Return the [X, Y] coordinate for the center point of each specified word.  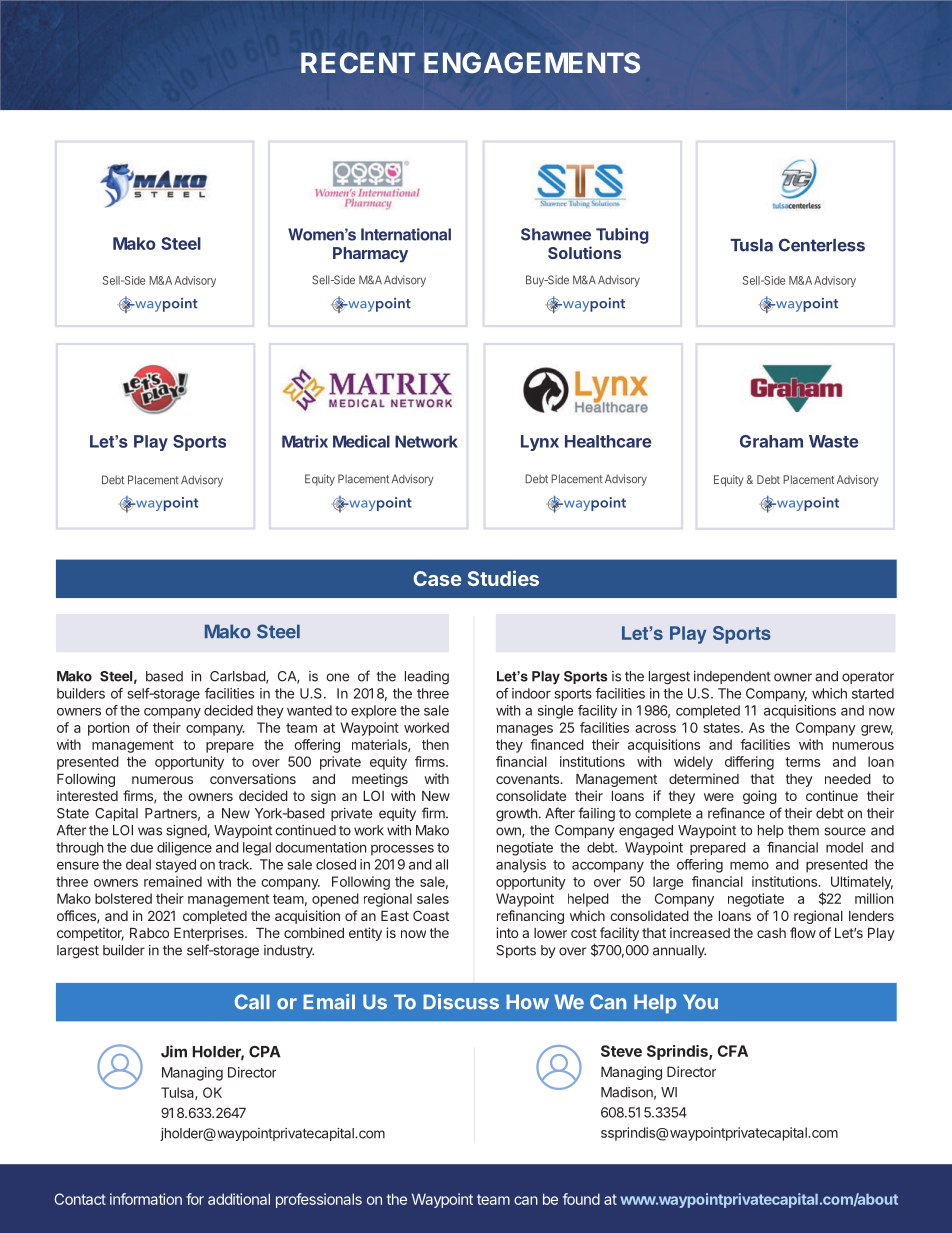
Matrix [305, 441]
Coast [431, 915]
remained [173, 881]
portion [108, 729]
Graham [771, 441]
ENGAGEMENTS [532, 62]
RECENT [358, 62]
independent [732, 677]
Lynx [540, 443]
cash [771, 933]
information [146, 1199]
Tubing [622, 236]
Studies [503, 578]
